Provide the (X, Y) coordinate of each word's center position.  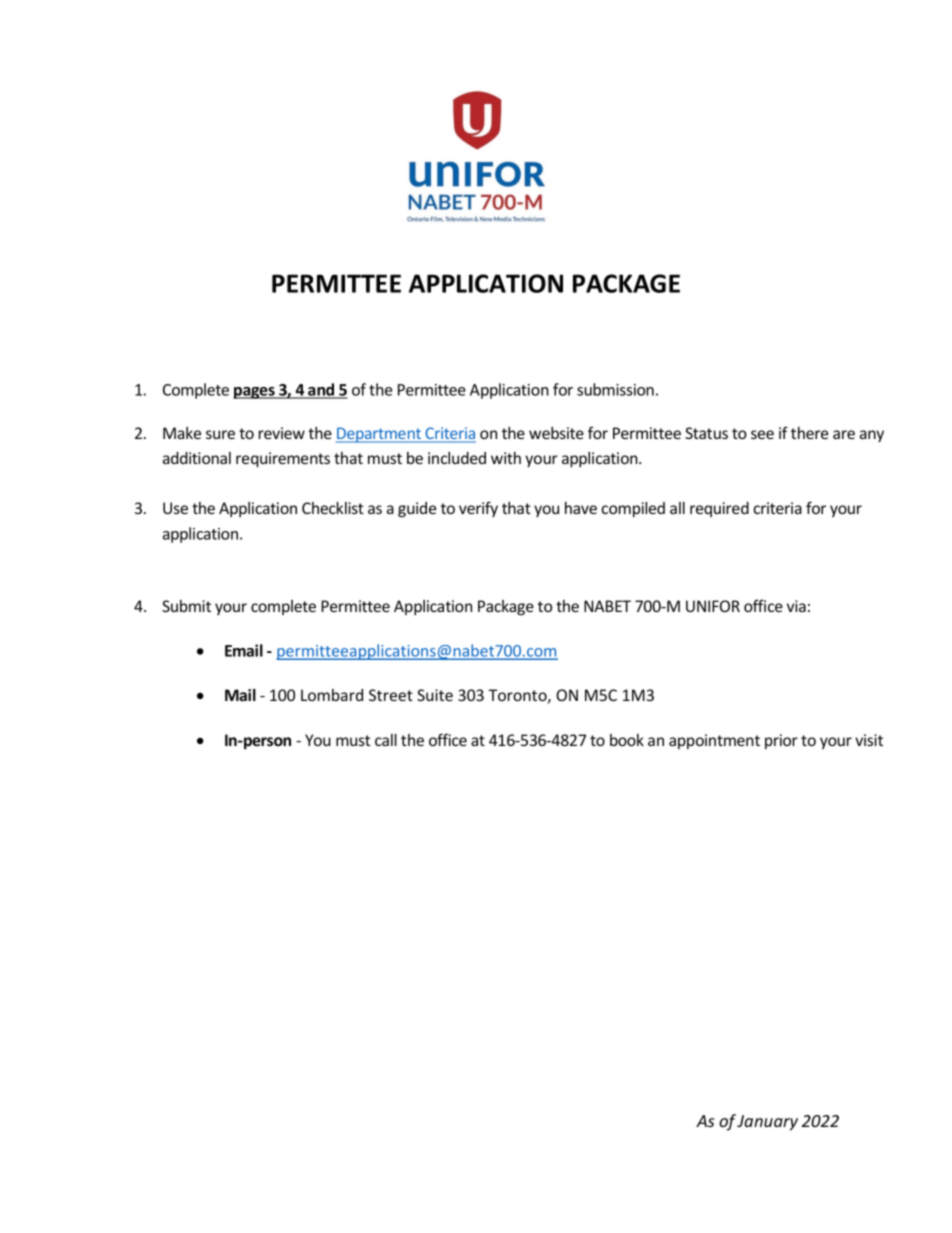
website (556, 433)
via (796, 606)
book (627, 740)
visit (869, 740)
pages (255, 393)
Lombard (332, 695)
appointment (714, 741)
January (767, 1123)
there (809, 433)
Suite (435, 695)
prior (781, 741)
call (386, 740)
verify (478, 509)
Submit (186, 606)
